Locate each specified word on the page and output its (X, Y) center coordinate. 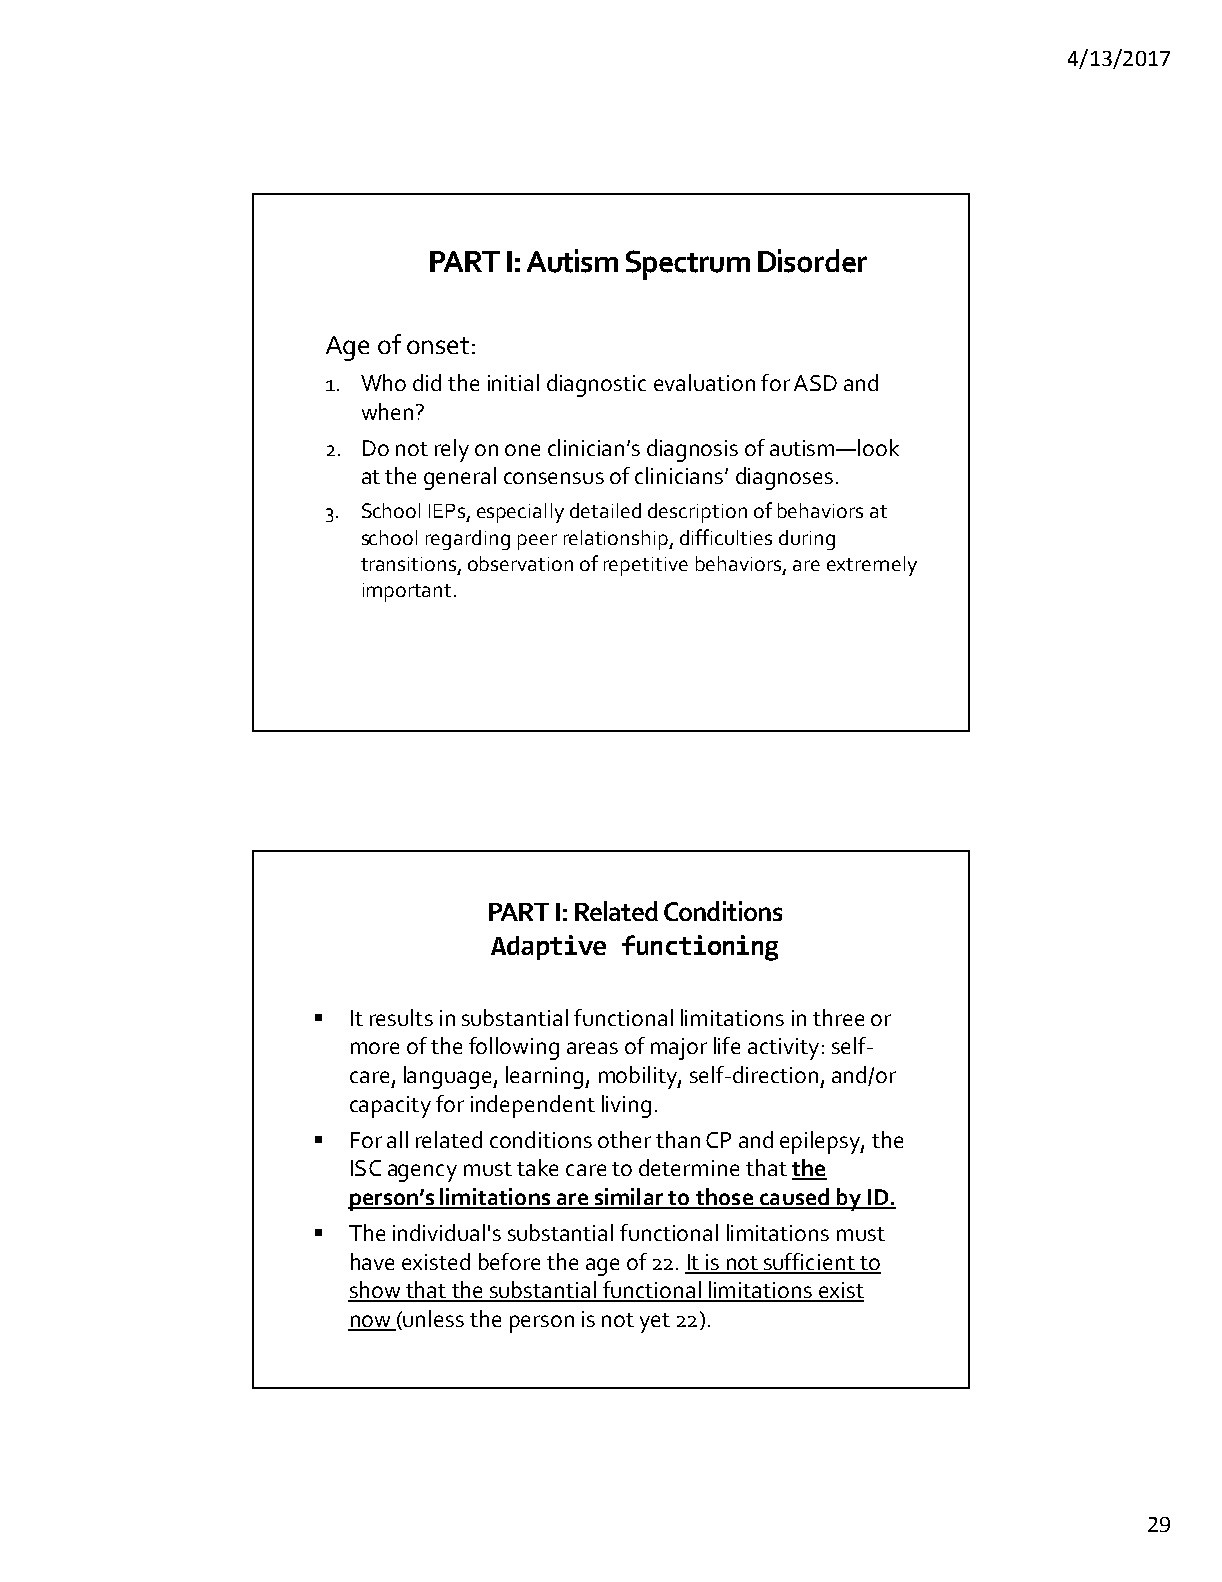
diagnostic (596, 385)
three (838, 1017)
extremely (872, 566)
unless (433, 1318)
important (407, 592)
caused (794, 1198)
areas (592, 1048)
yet (655, 1323)
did (427, 382)
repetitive (646, 566)
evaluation (704, 382)
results (401, 1017)
